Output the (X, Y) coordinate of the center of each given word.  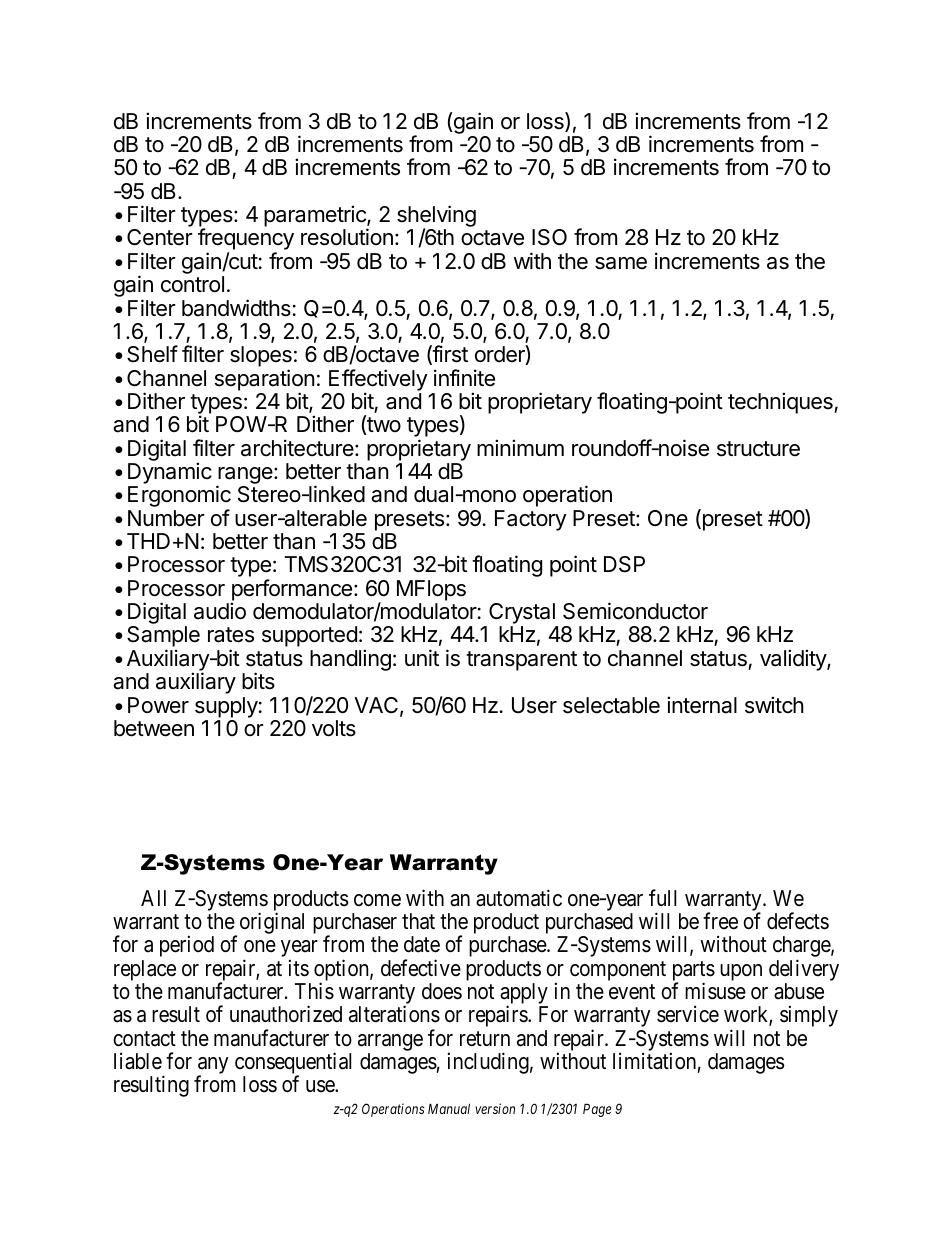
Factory (531, 520)
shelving (436, 217)
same (621, 263)
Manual (449, 1108)
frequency (246, 240)
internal (702, 705)
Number (166, 518)
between (154, 728)
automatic (519, 898)
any (212, 1067)
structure (758, 449)
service (688, 1014)
